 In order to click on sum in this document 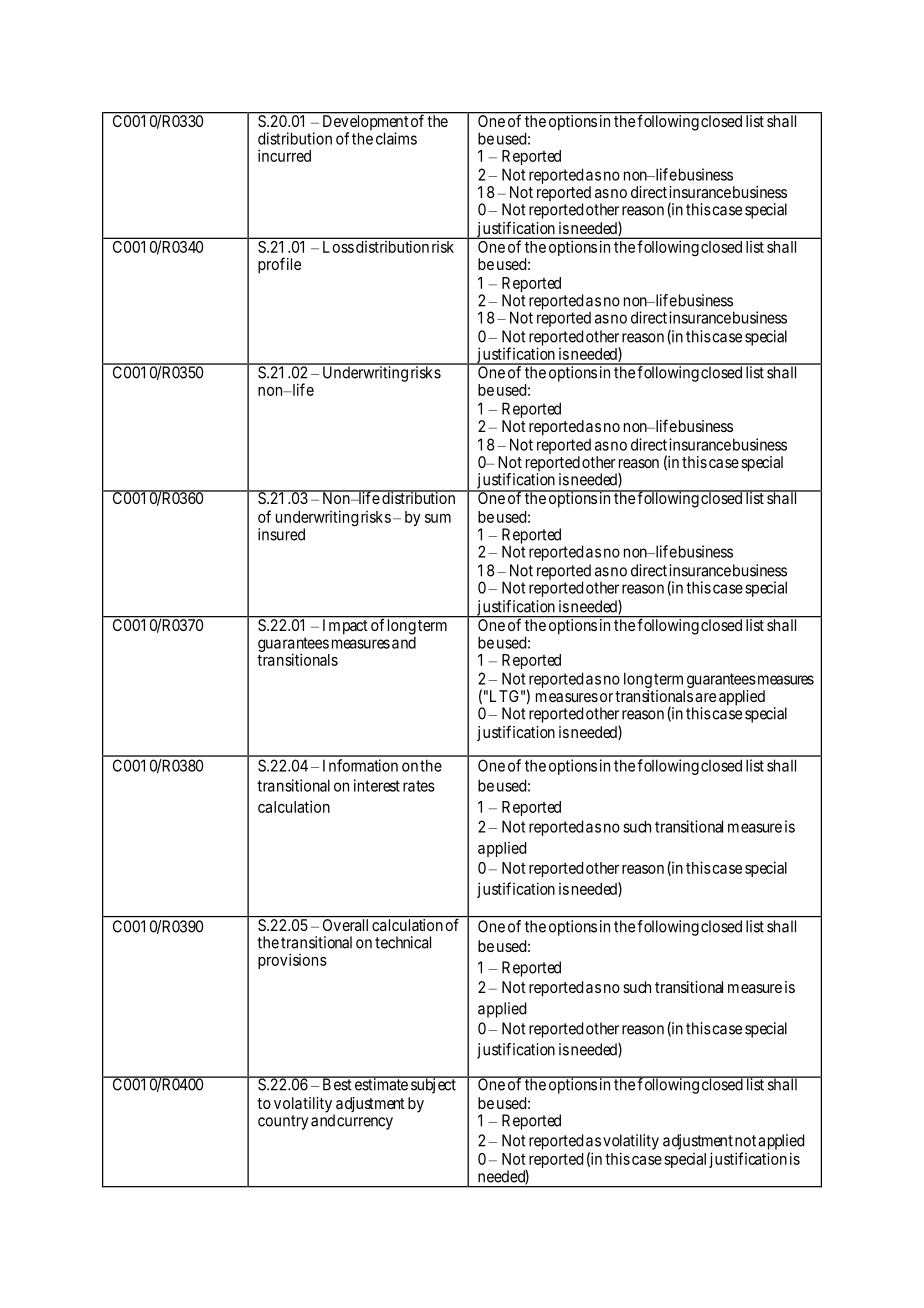, I will do `click(438, 518)`.
